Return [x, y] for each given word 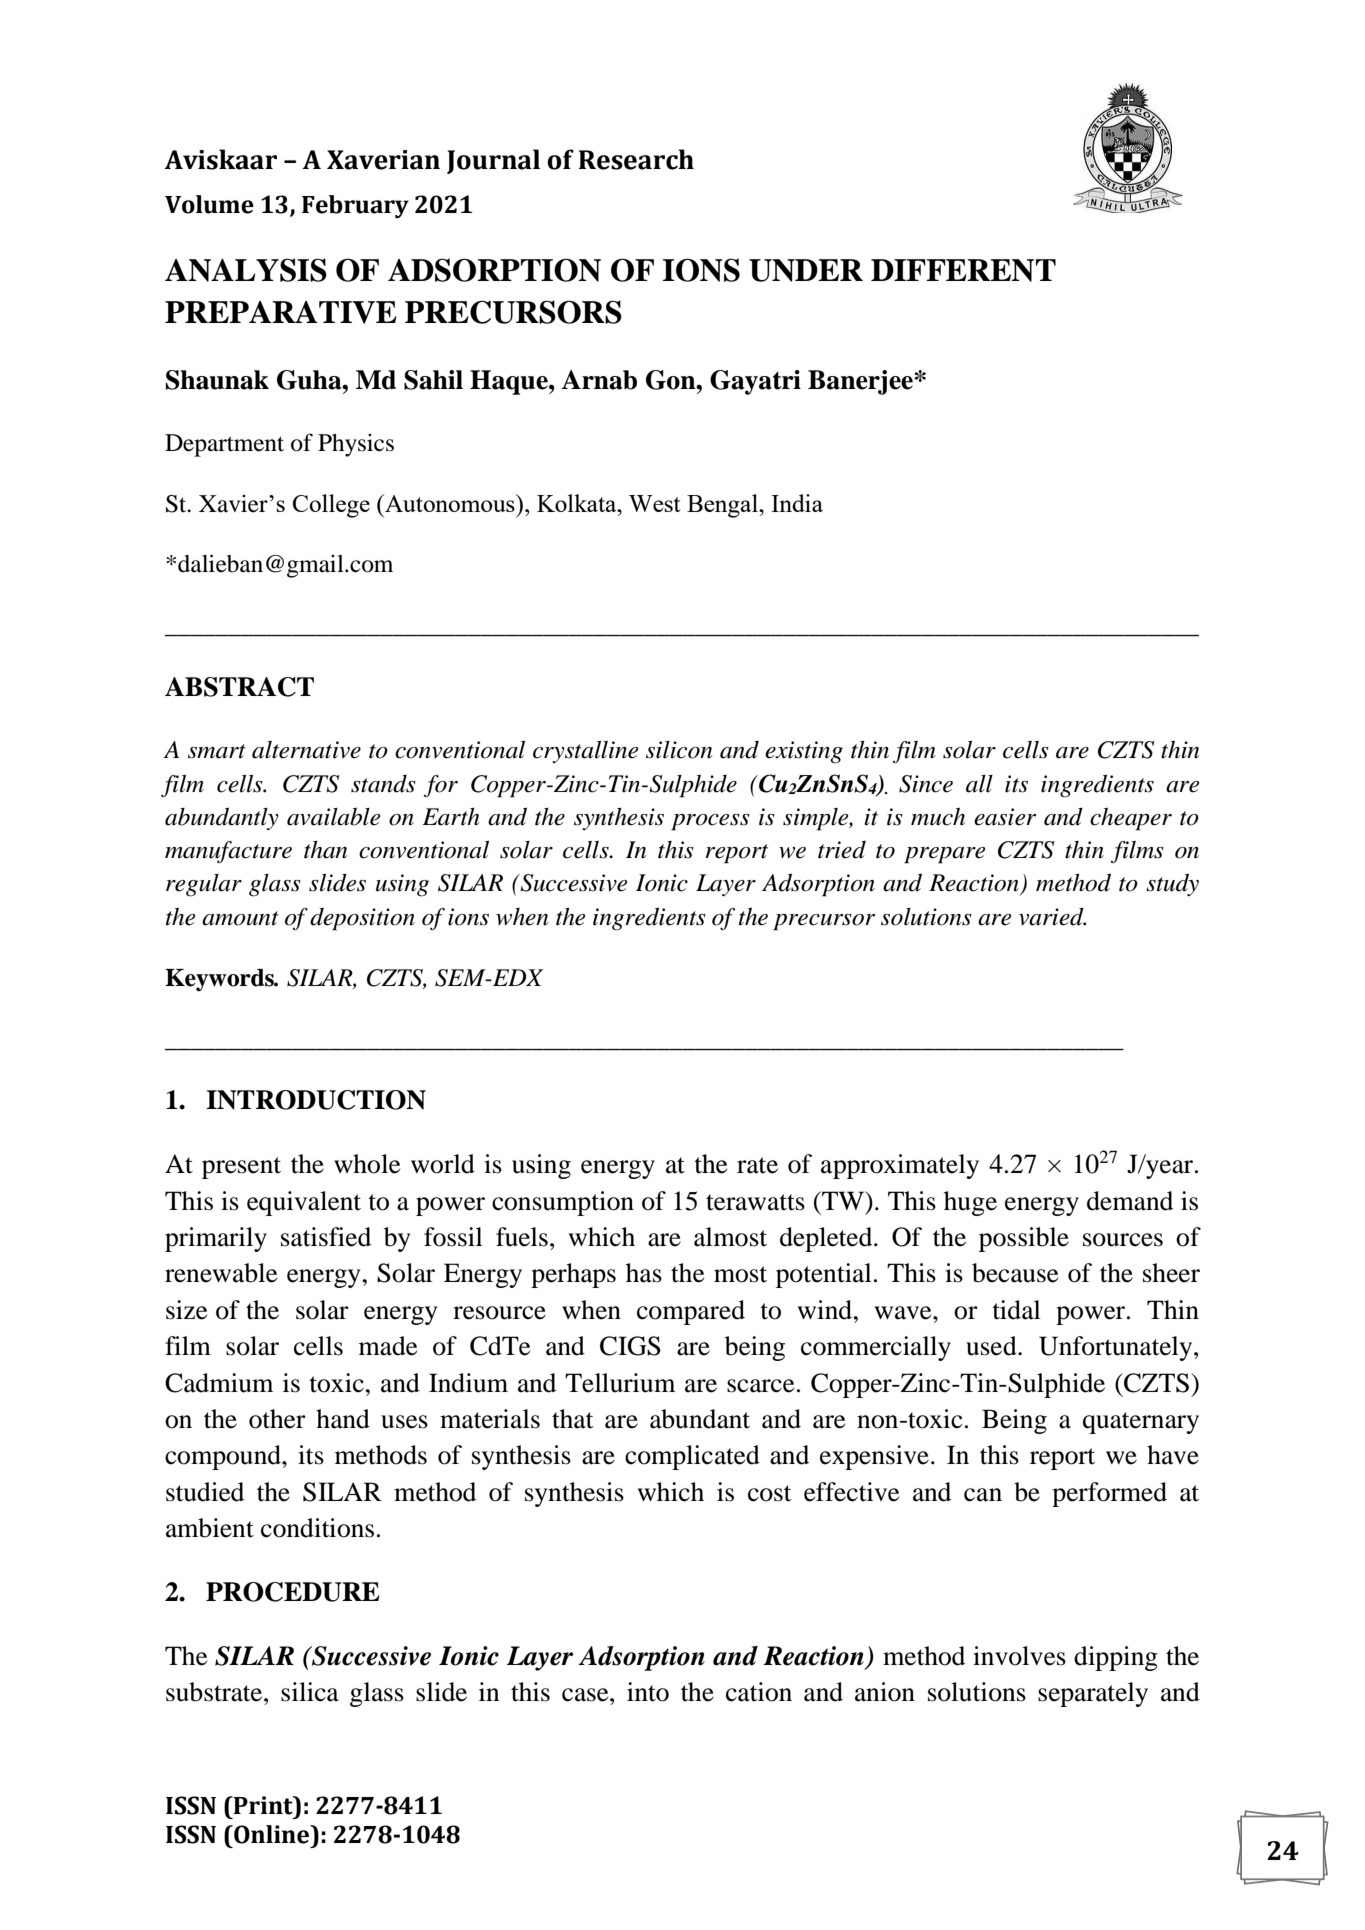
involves [1019, 1656]
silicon [679, 750]
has [644, 1273]
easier [1005, 817]
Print [263, 1805]
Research [636, 159]
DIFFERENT [963, 270]
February [355, 206]
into [648, 1692]
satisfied [326, 1237]
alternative [306, 750]
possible [1024, 1239]
